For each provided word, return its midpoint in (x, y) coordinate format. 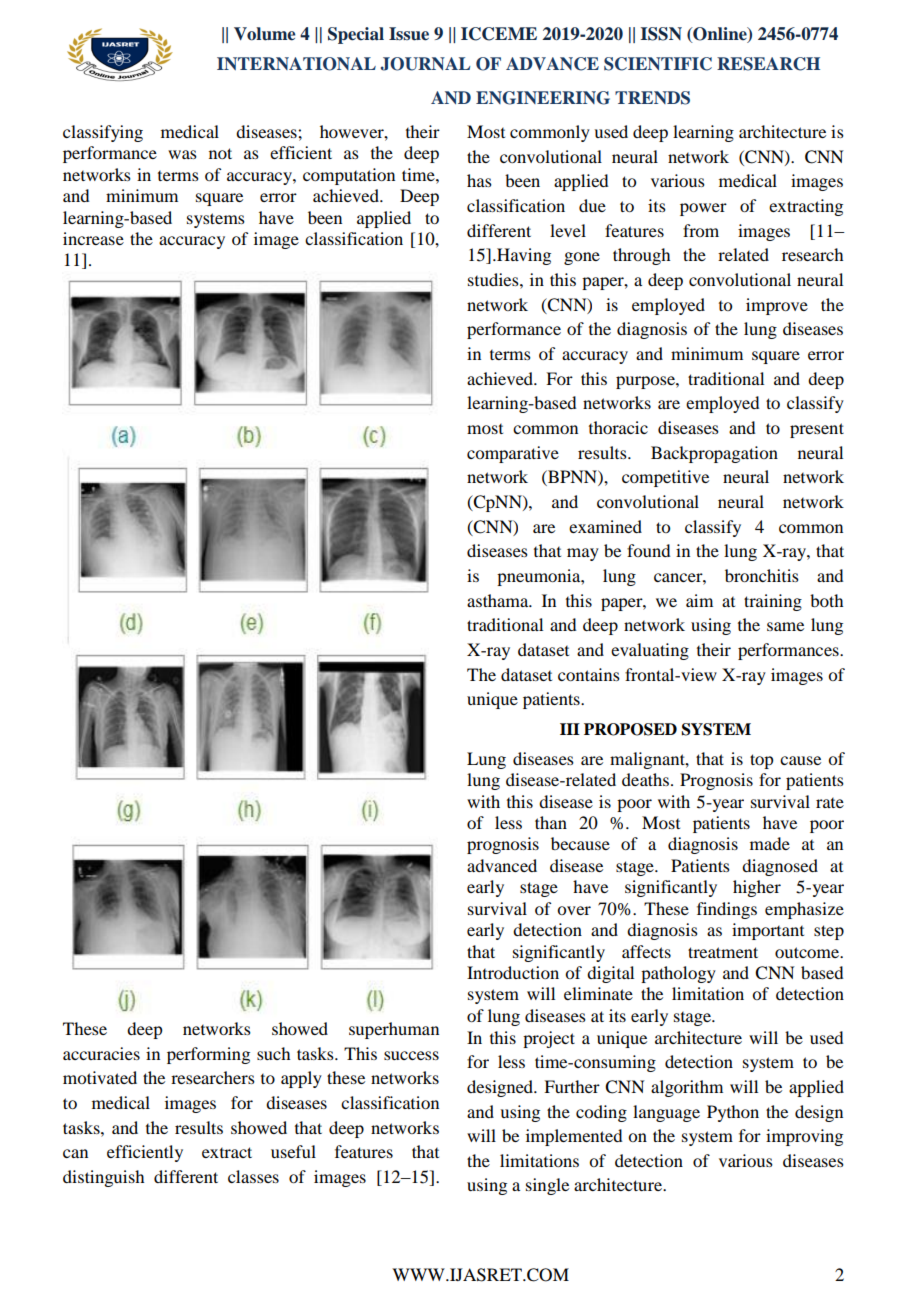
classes (253, 1176)
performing (208, 1055)
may (583, 554)
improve (777, 306)
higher (757, 888)
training (773, 602)
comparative (513, 454)
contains (589, 674)
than (551, 822)
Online (720, 34)
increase (93, 238)
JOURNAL (425, 64)
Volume (264, 34)
